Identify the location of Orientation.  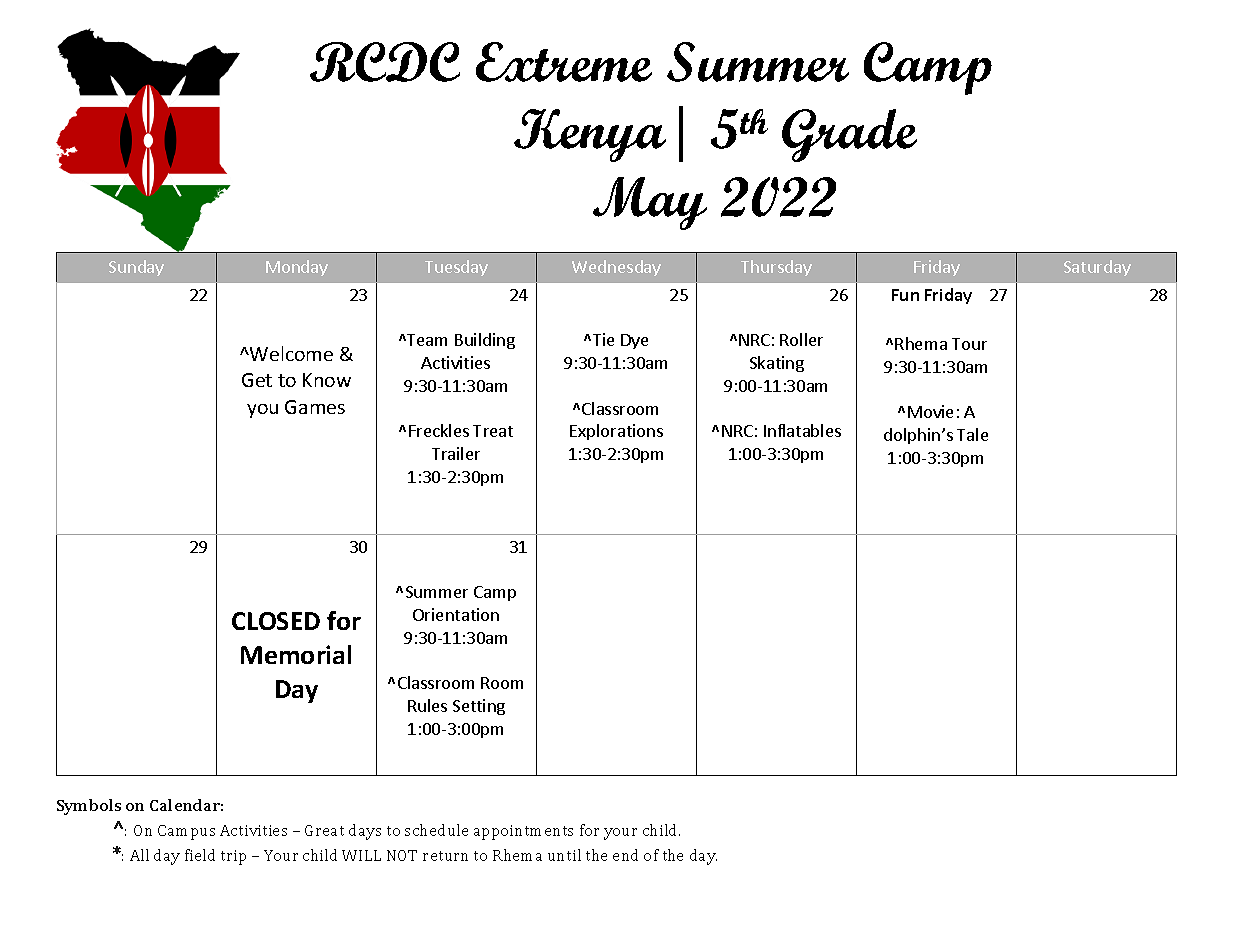
(456, 614).
